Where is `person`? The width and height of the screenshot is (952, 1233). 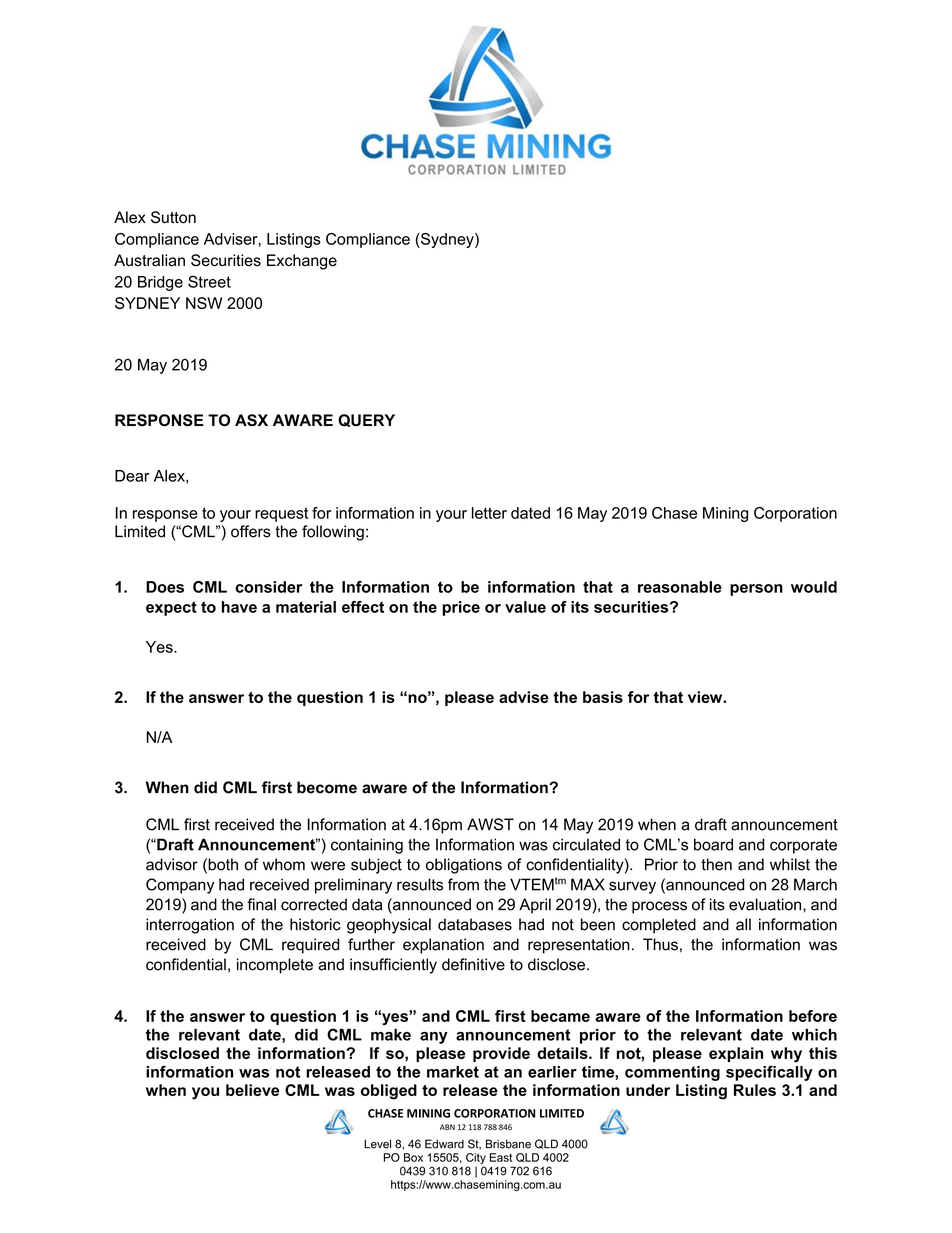 person is located at coordinates (756, 590).
